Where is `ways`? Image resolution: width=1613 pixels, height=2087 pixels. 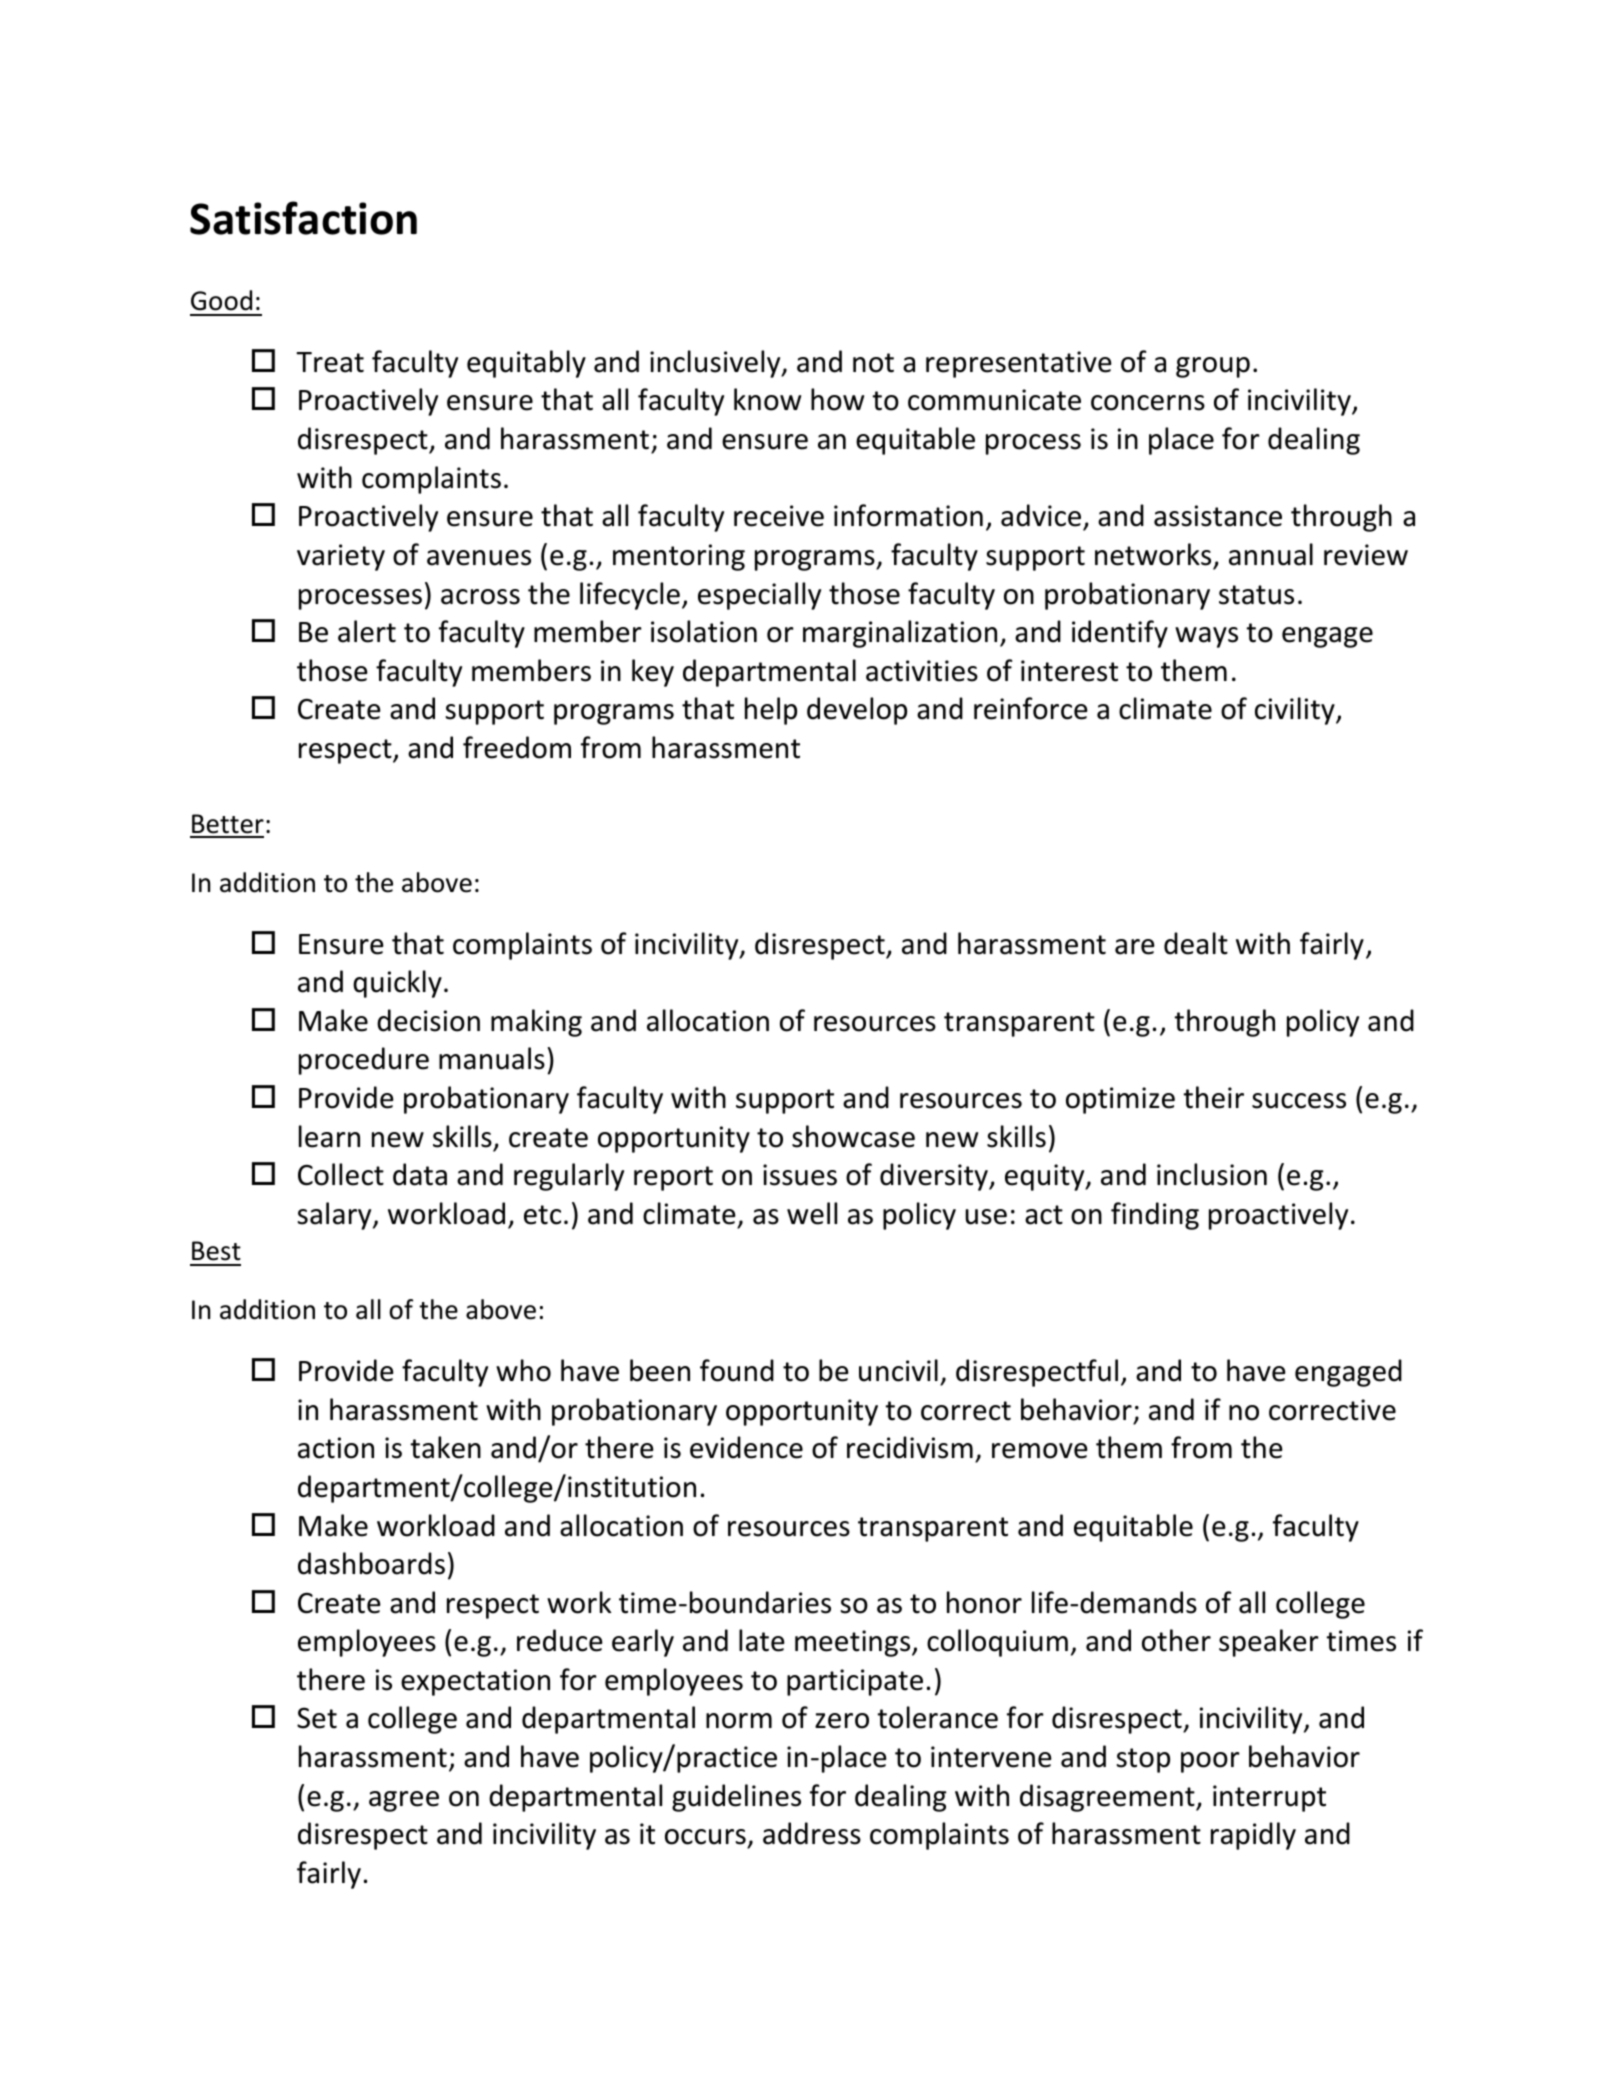 ways is located at coordinates (1206, 637).
